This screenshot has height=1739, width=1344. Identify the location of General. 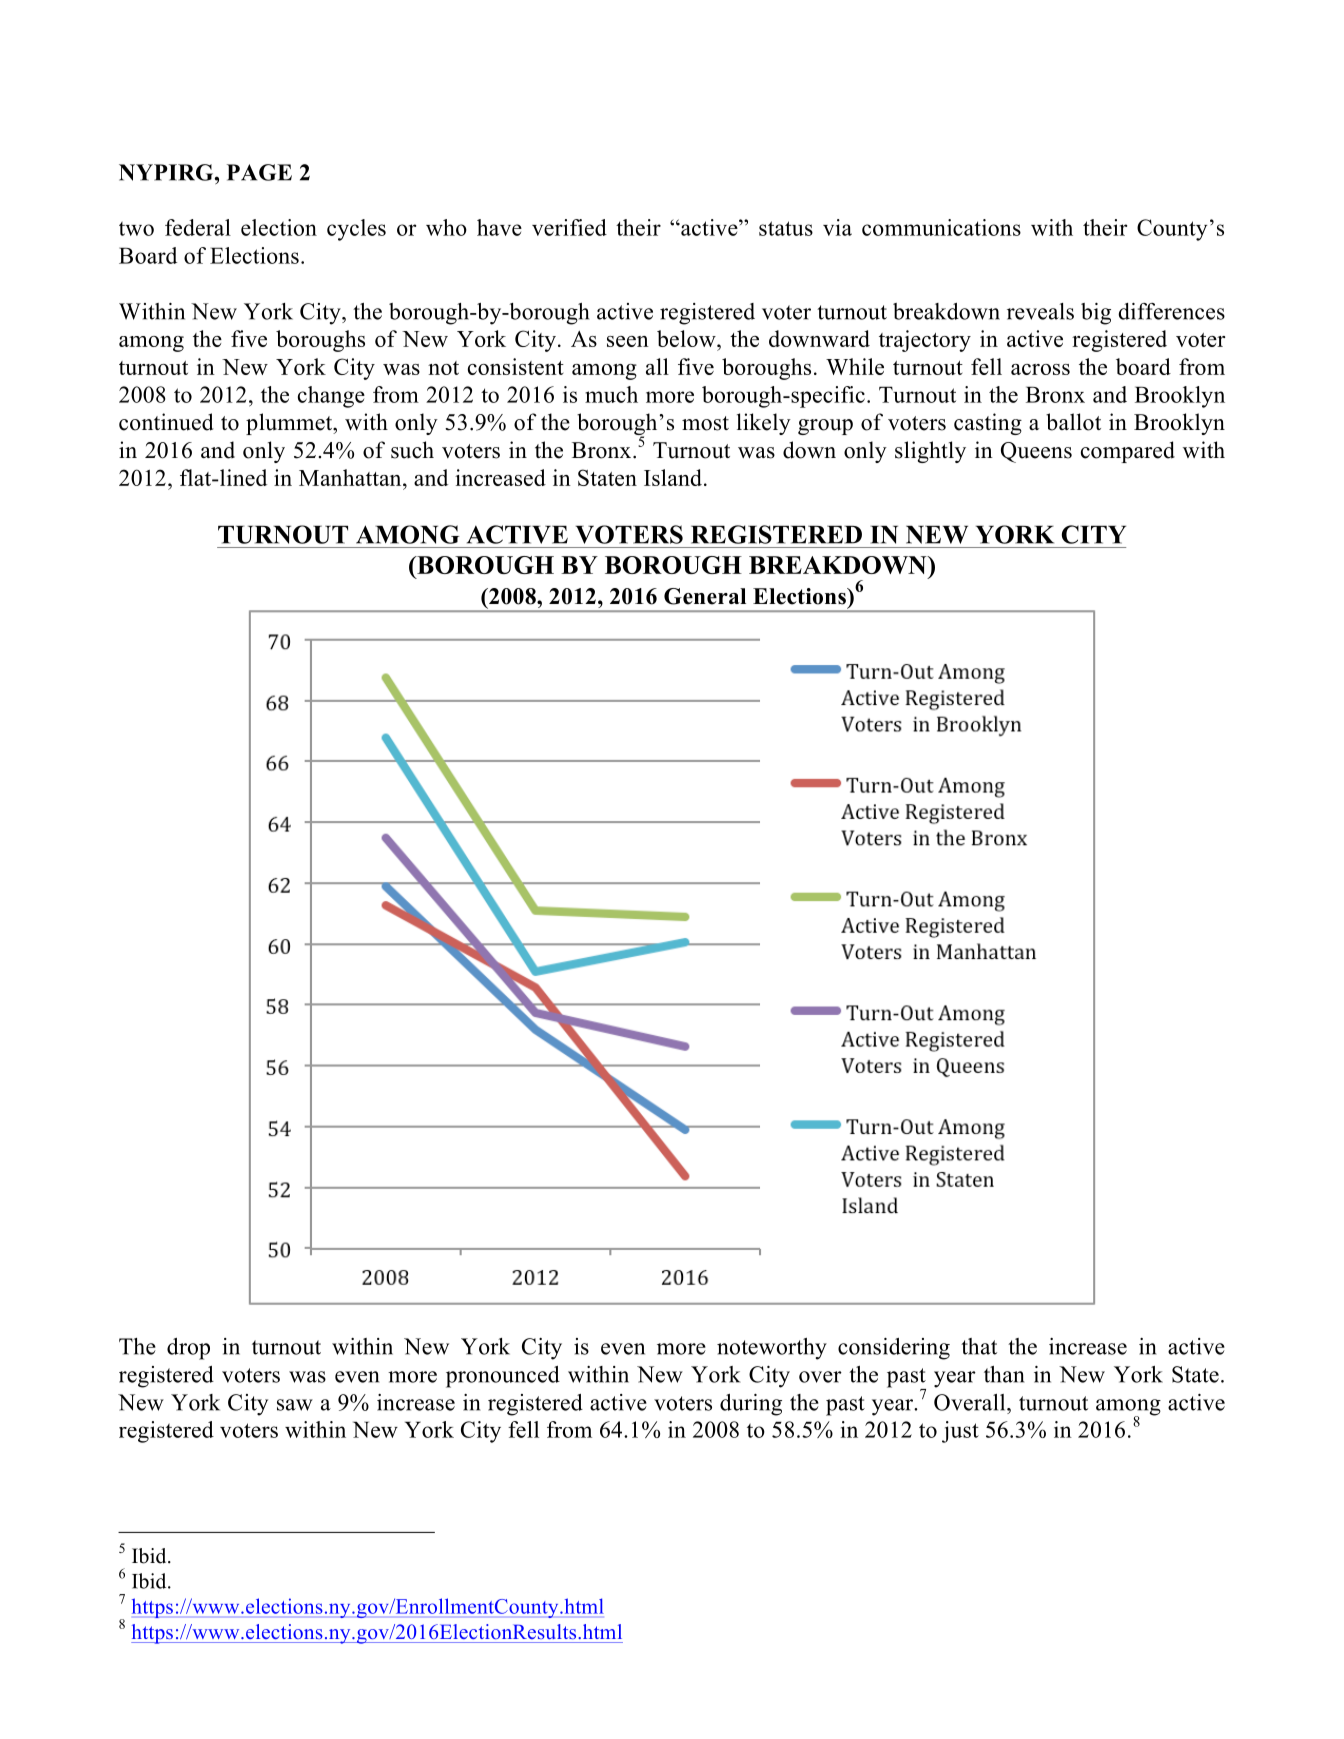
(705, 596).
